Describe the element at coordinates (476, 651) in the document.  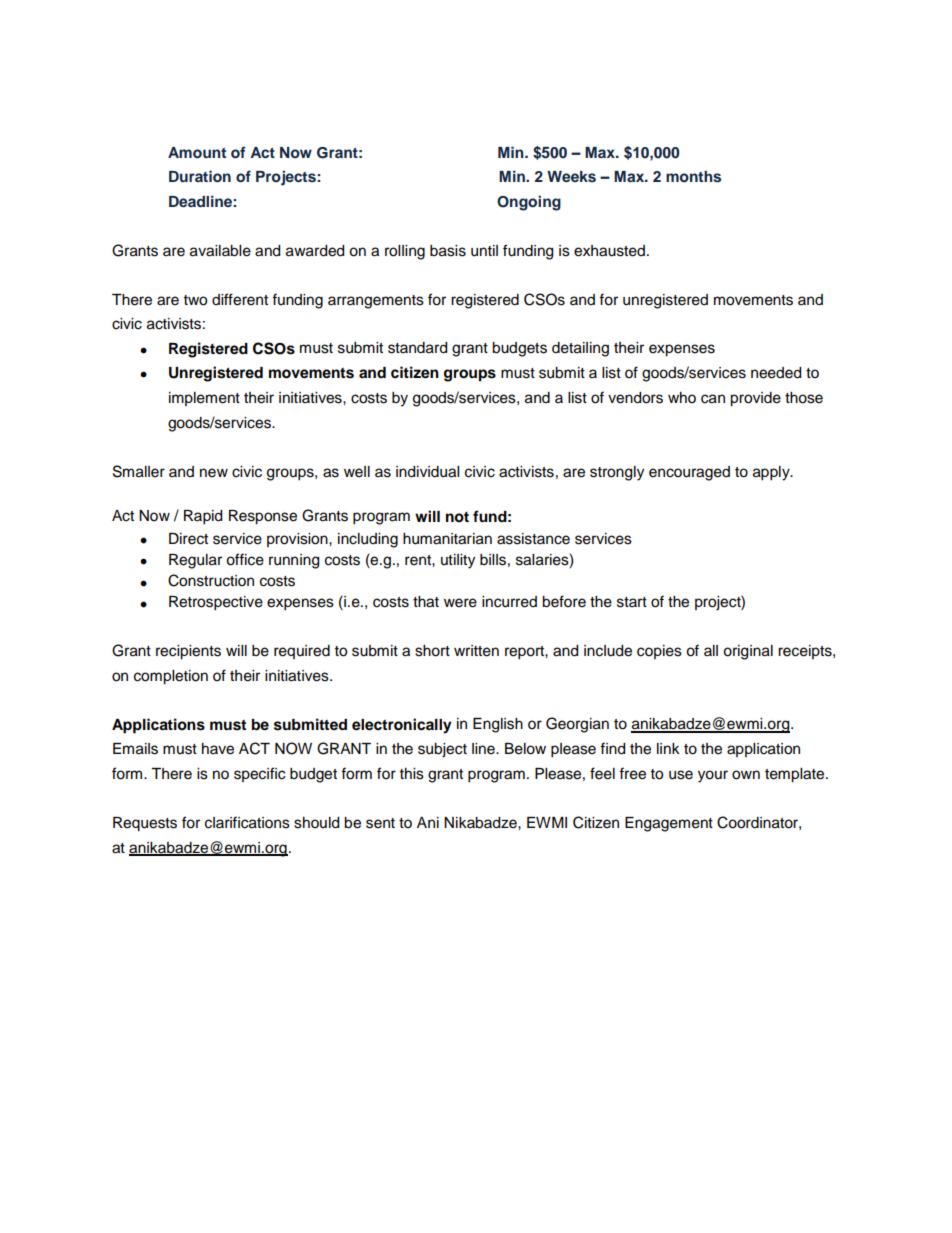
I see `written` at that location.
